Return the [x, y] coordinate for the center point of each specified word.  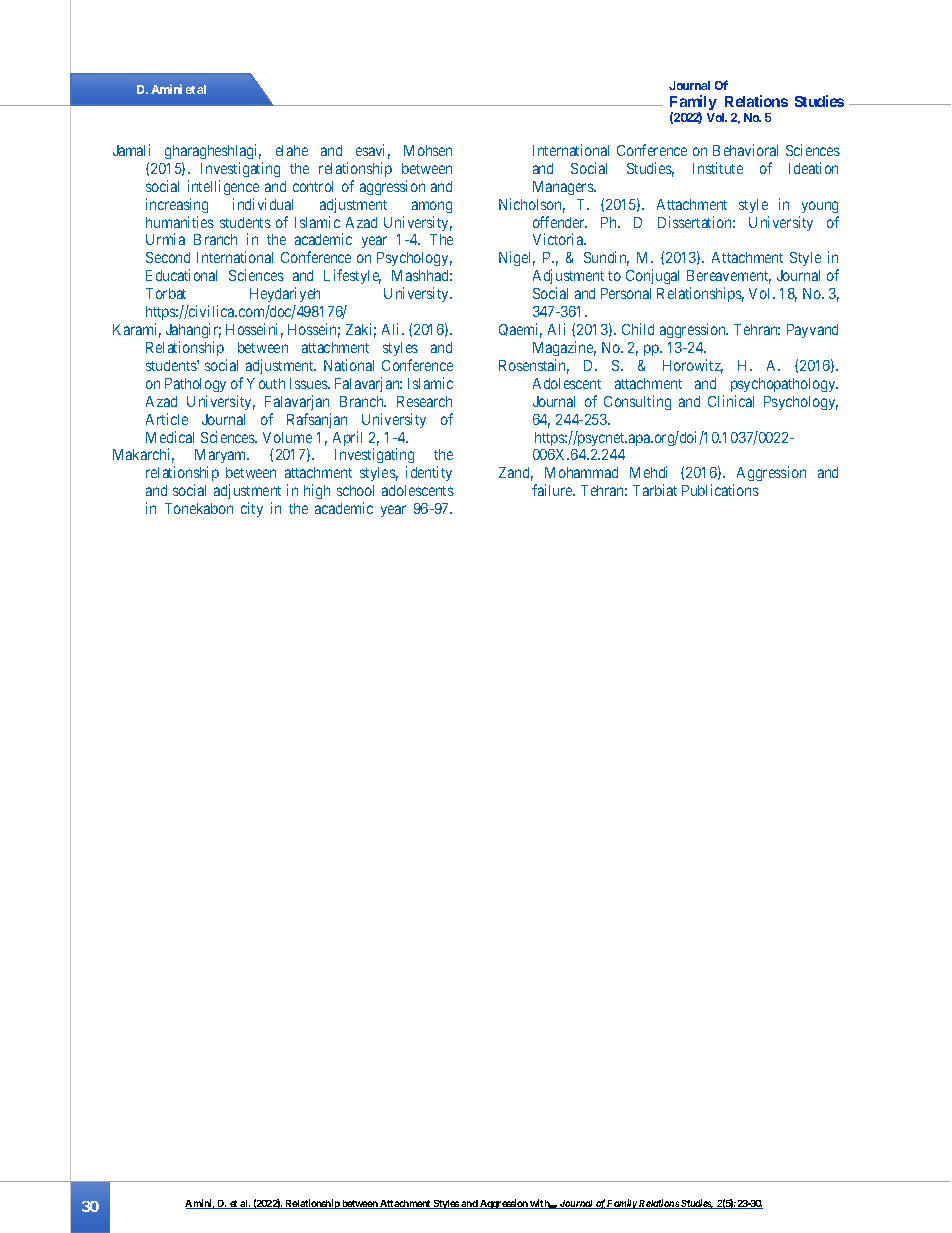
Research [424, 401]
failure [553, 490]
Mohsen [428, 150]
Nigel [517, 258]
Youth [266, 383]
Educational [181, 275]
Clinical [731, 401]
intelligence [223, 187]
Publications [720, 490]
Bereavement [729, 277]
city [252, 509]
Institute [718, 168]
